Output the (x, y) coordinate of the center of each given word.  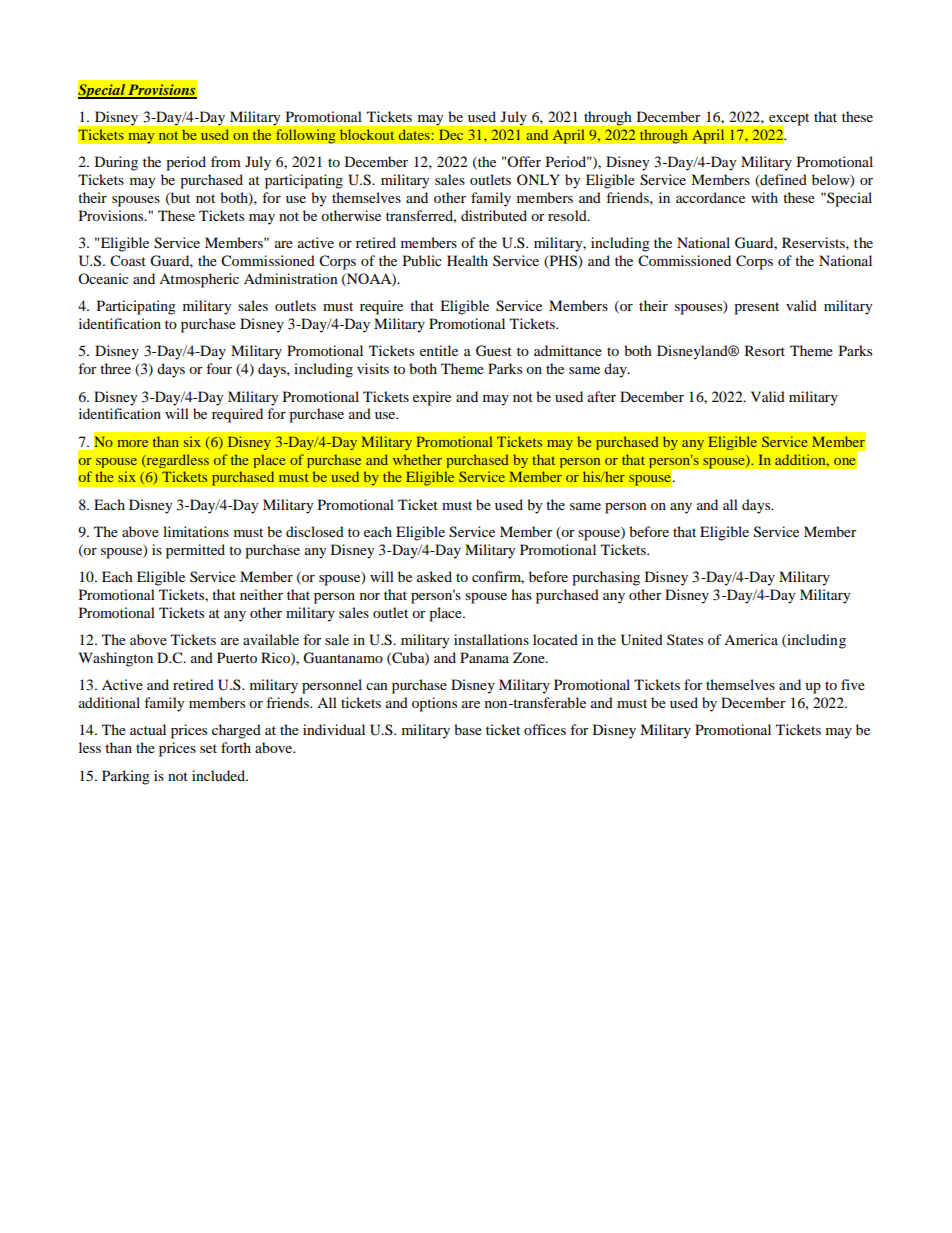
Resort (765, 350)
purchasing (606, 578)
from (226, 161)
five (853, 684)
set (208, 748)
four (219, 368)
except (788, 120)
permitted (195, 551)
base (468, 729)
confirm (498, 577)
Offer (523, 161)
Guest (494, 351)
